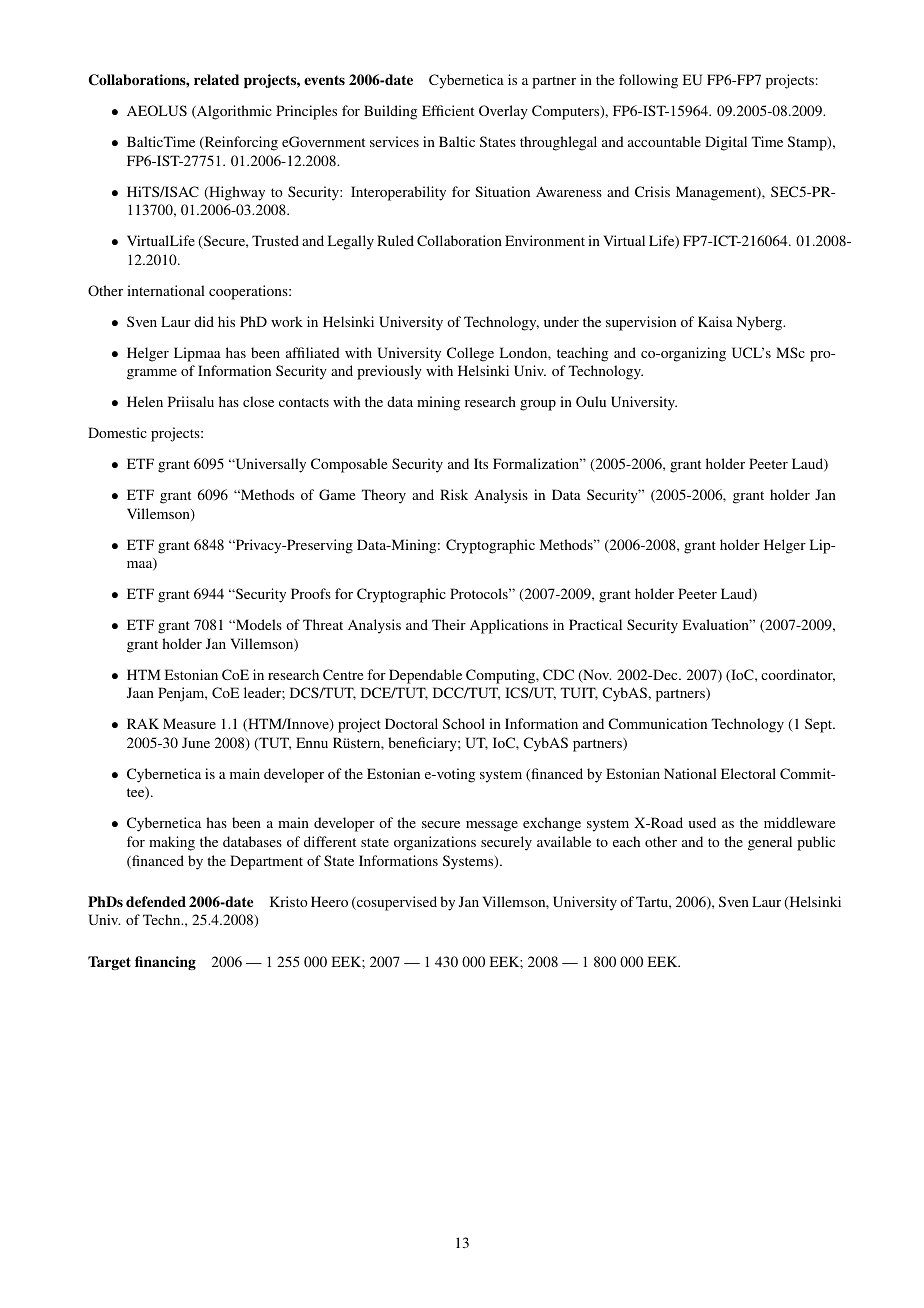  What do you see at coordinates (726, 143) in the screenshot?
I see `Digital` at bounding box center [726, 143].
